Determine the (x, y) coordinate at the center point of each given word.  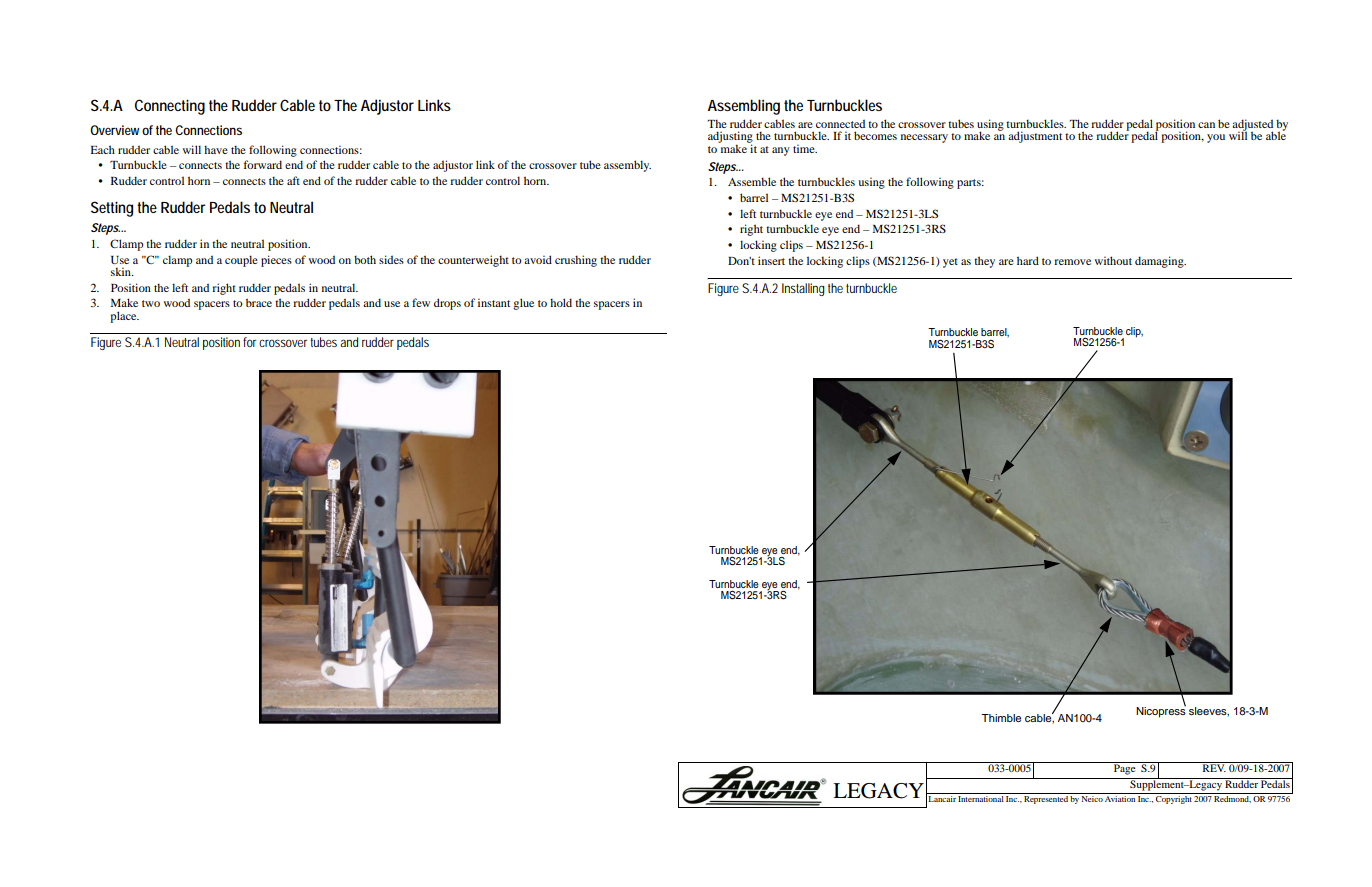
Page (1125, 768)
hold (561, 302)
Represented (1046, 798)
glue (523, 304)
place (124, 317)
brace (259, 302)
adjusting (730, 138)
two (151, 303)
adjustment (1035, 137)
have (216, 149)
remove (1072, 262)
